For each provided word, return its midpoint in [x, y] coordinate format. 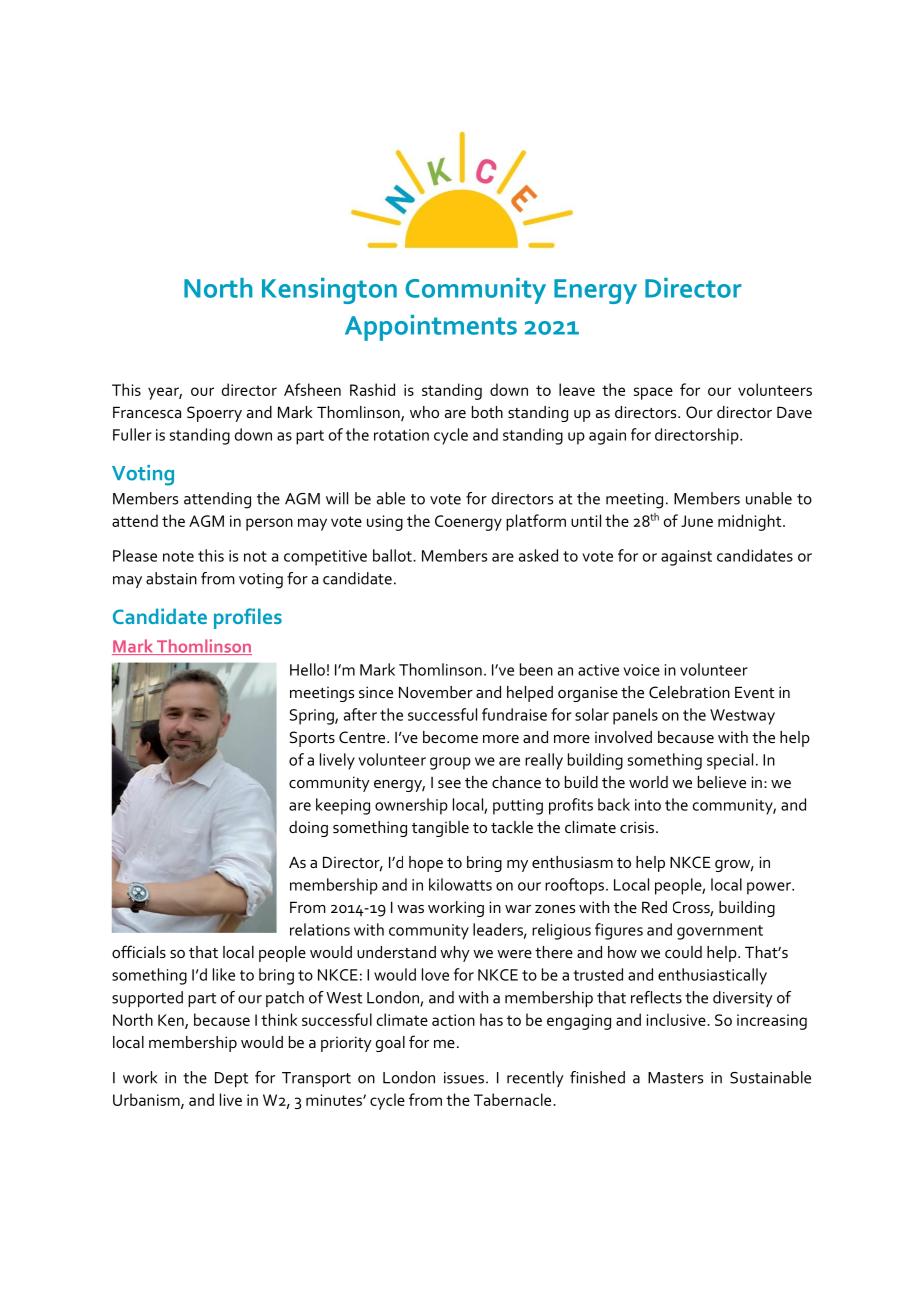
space [653, 393]
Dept [231, 1079]
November [436, 692]
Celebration [689, 692]
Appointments [431, 328]
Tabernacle [514, 1099]
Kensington [329, 291]
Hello [307, 669]
